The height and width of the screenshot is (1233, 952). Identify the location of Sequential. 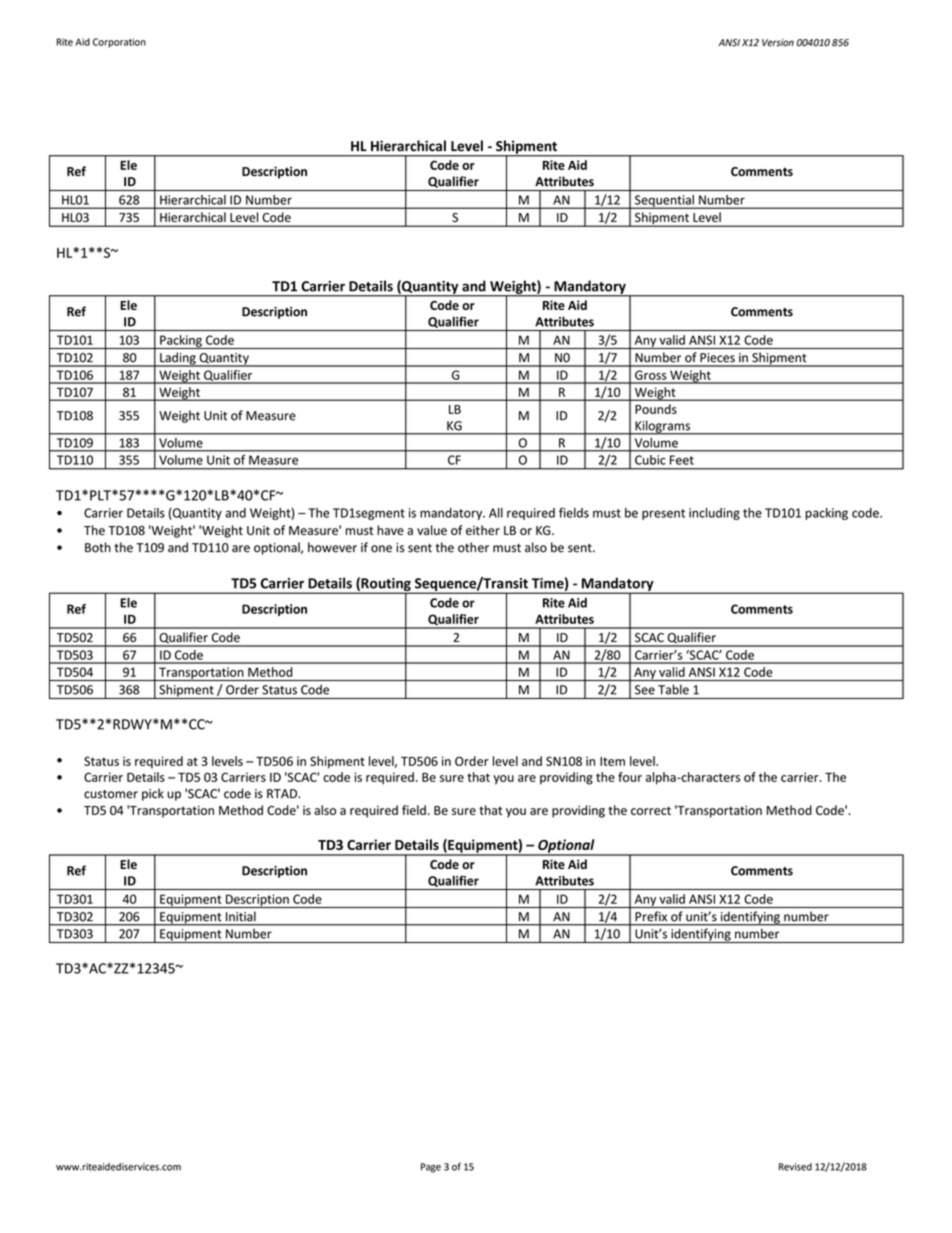
(664, 202).
